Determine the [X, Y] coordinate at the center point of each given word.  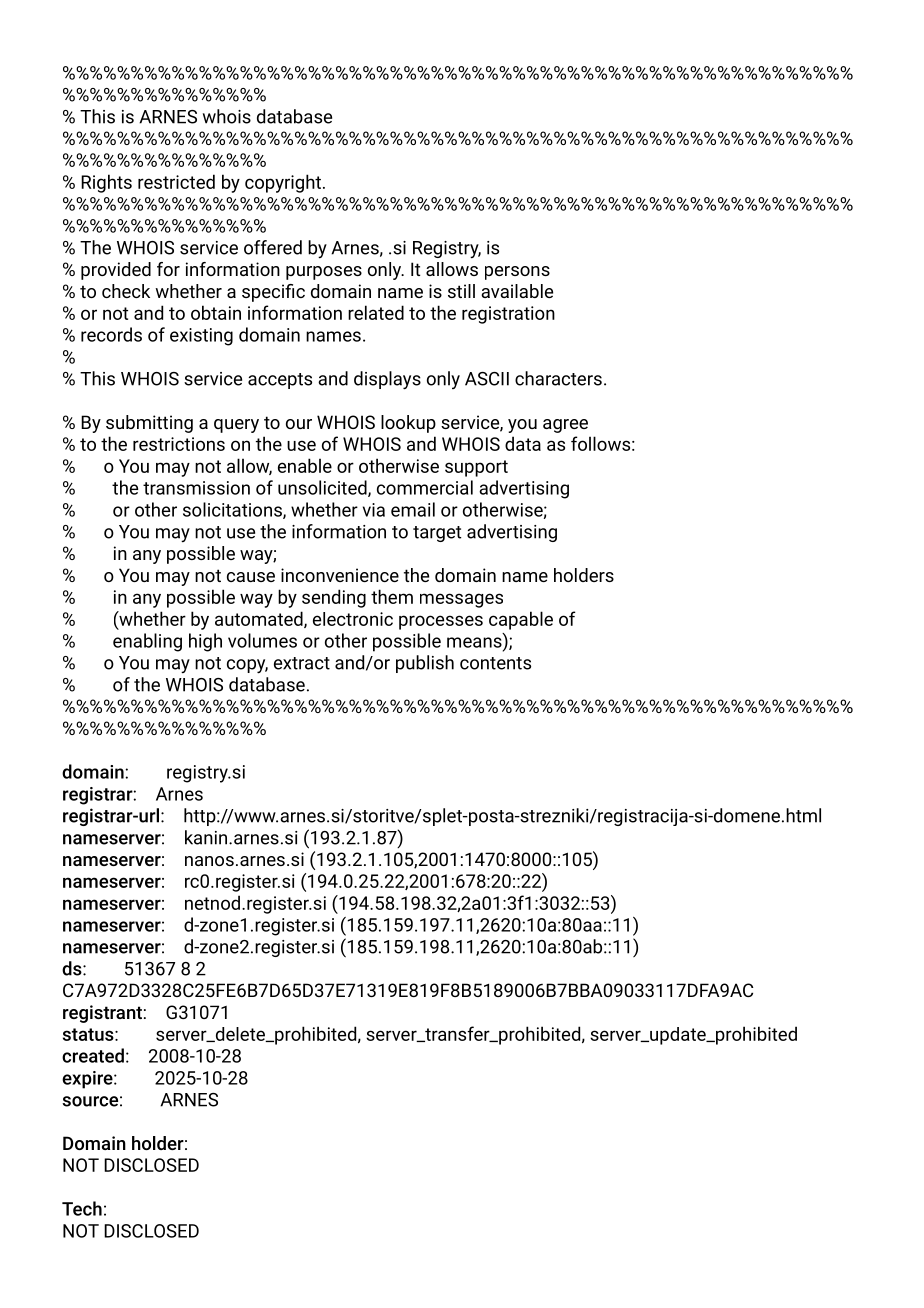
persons [517, 273]
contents [495, 663]
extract [302, 663]
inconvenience [340, 575]
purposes [324, 273]
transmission [196, 488]
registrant [102, 1014]
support [476, 468]
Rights [106, 183]
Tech [82, 1208]
